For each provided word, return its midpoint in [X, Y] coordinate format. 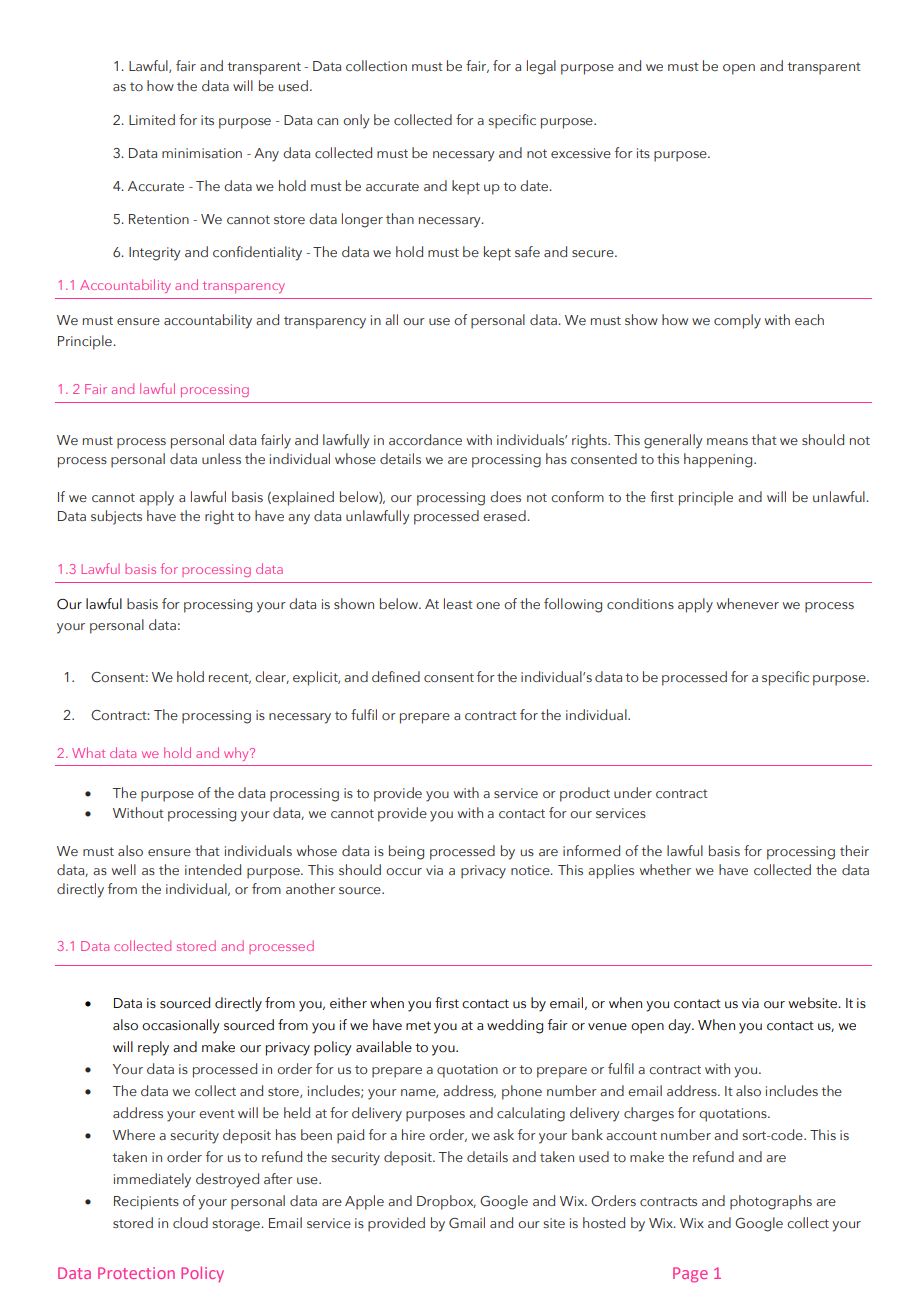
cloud [190, 1222]
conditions [640, 603]
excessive [581, 153]
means [727, 441]
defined [396, 676]
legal [541, 67]
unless [221, 458]
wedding [515, 1026]
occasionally [181, 1026]
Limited [152, 119]
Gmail [467, 1222]
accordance [425, 439]
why [237, 754]
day [680, 1026]
